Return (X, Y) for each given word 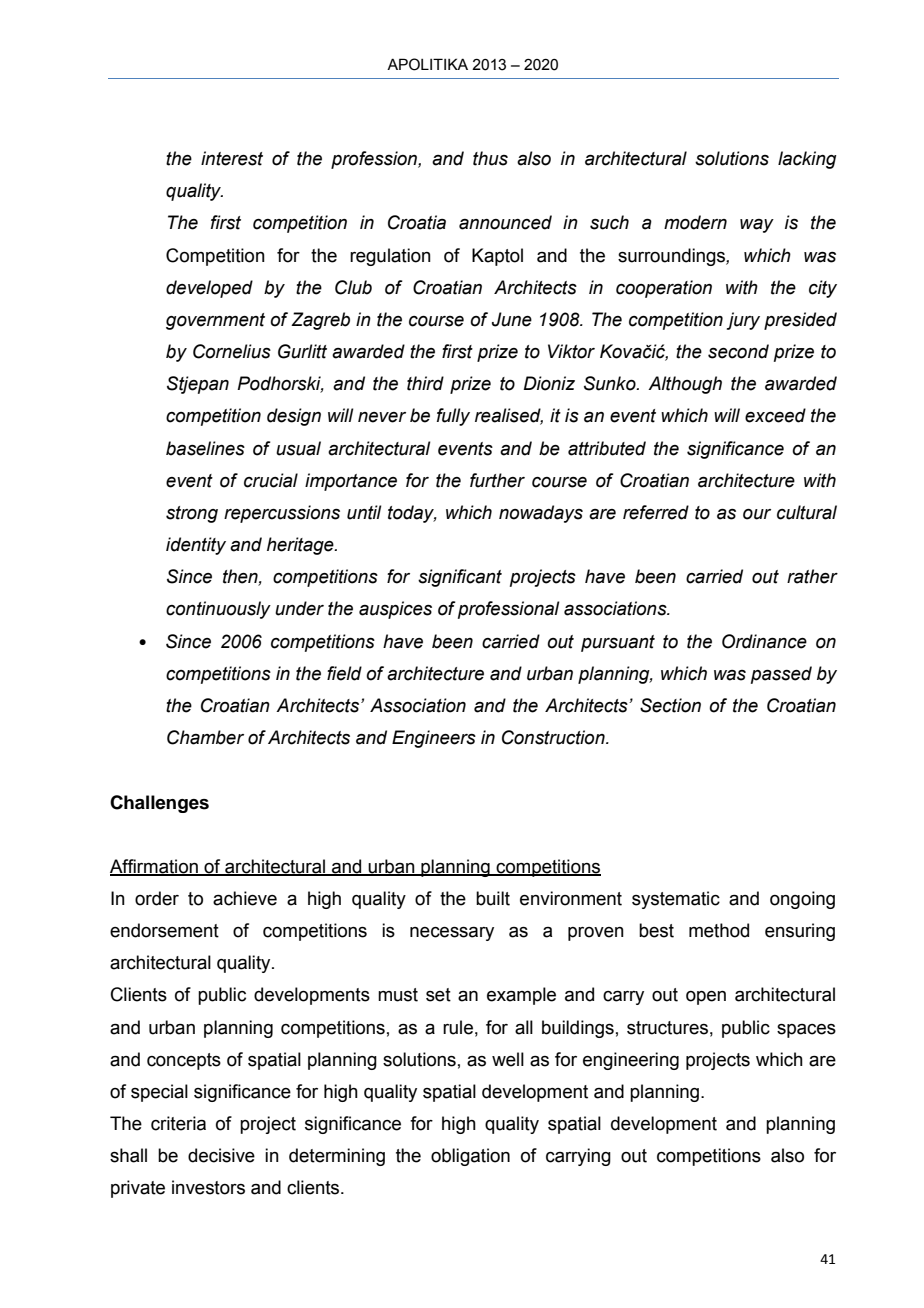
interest (232, 158)
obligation (470, 1157)
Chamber (205, 737)
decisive (221, 1155)
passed (781, 675)
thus (490, 158)
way (757, 226)
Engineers (434, 739)
